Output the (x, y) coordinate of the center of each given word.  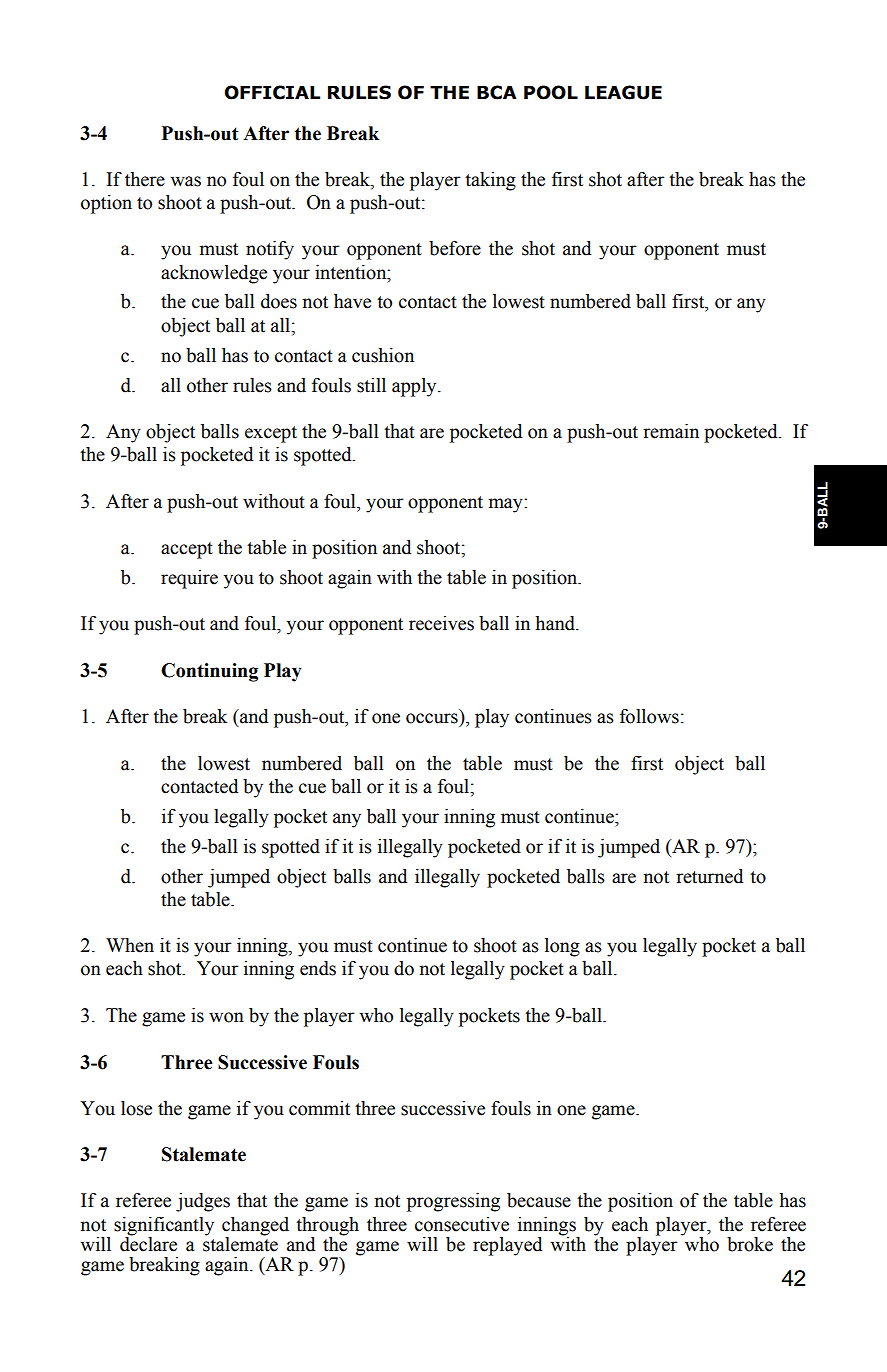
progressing (453, 1202)
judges (203, 1202)
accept (187, 550)
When (130, 945)
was (185, 181)
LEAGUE (623, 92)
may (507, 505)
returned (709, 876)
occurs (432, 718)
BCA (497, 92)
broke (750, 1244)
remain (671, 431)
